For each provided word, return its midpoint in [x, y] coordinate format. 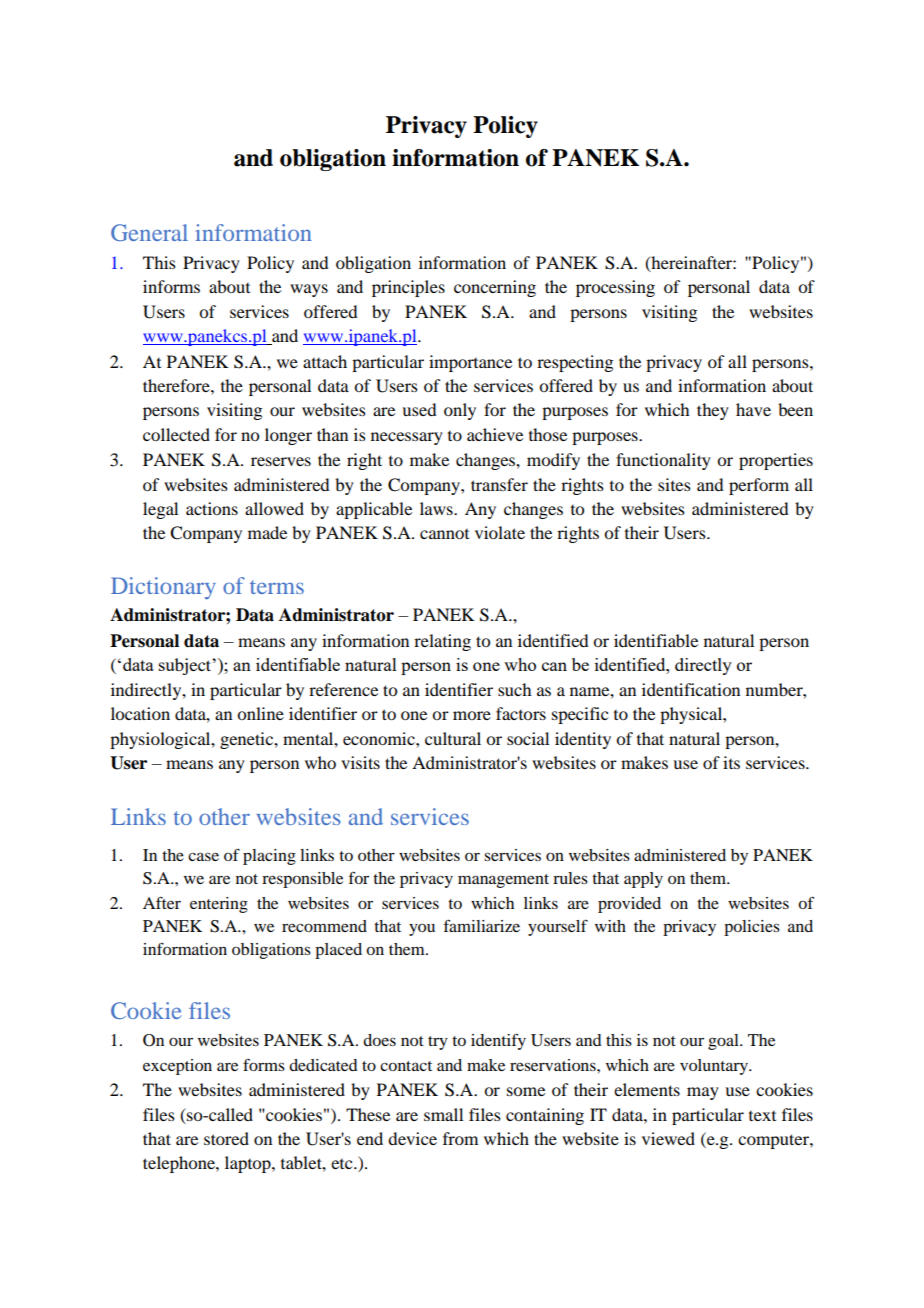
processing [615, 288]
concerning [495, 288]
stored [226, 1138]
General [149, 232]
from [460, 1138]
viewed [668, 1138]
